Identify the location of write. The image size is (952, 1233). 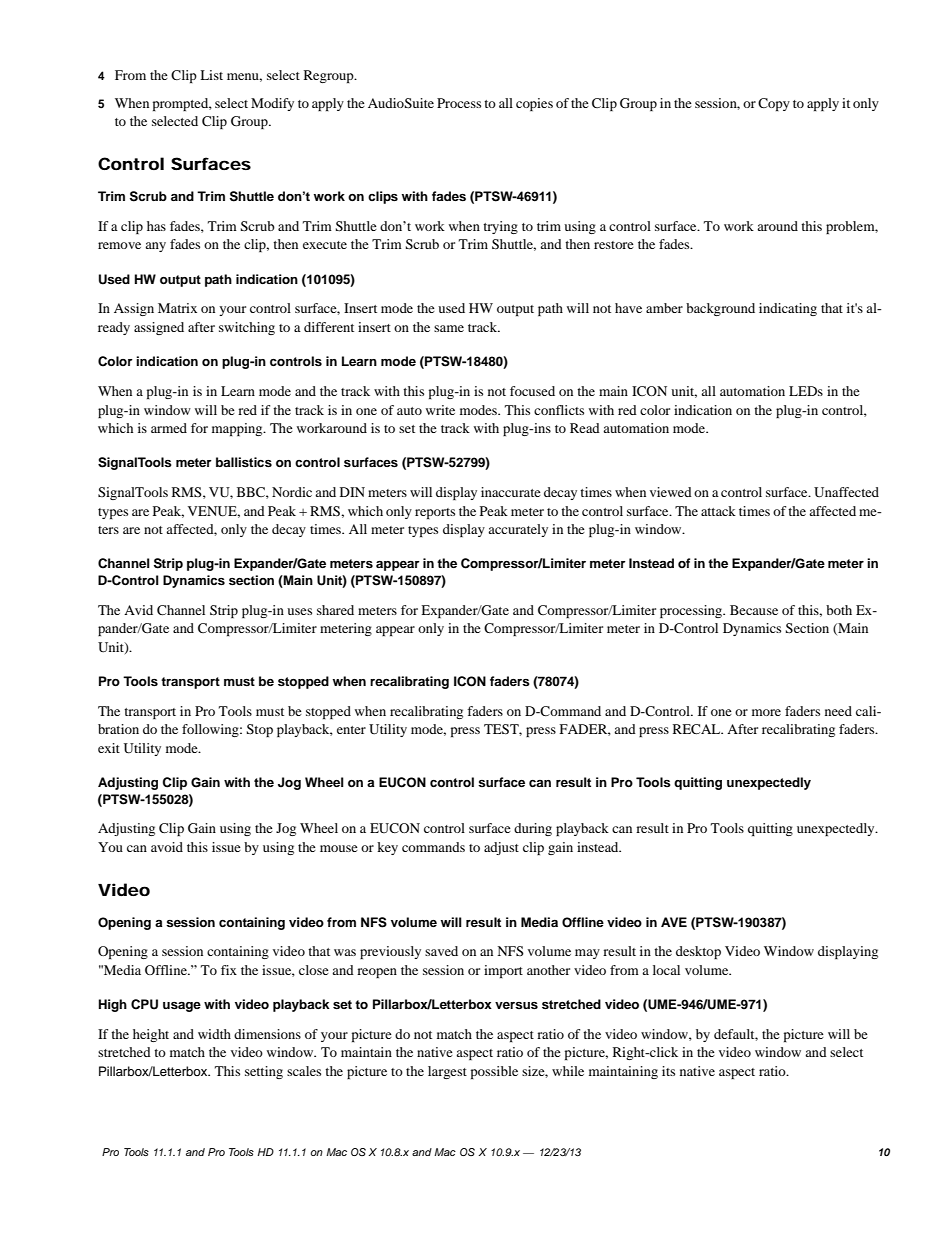
(440, 410).
